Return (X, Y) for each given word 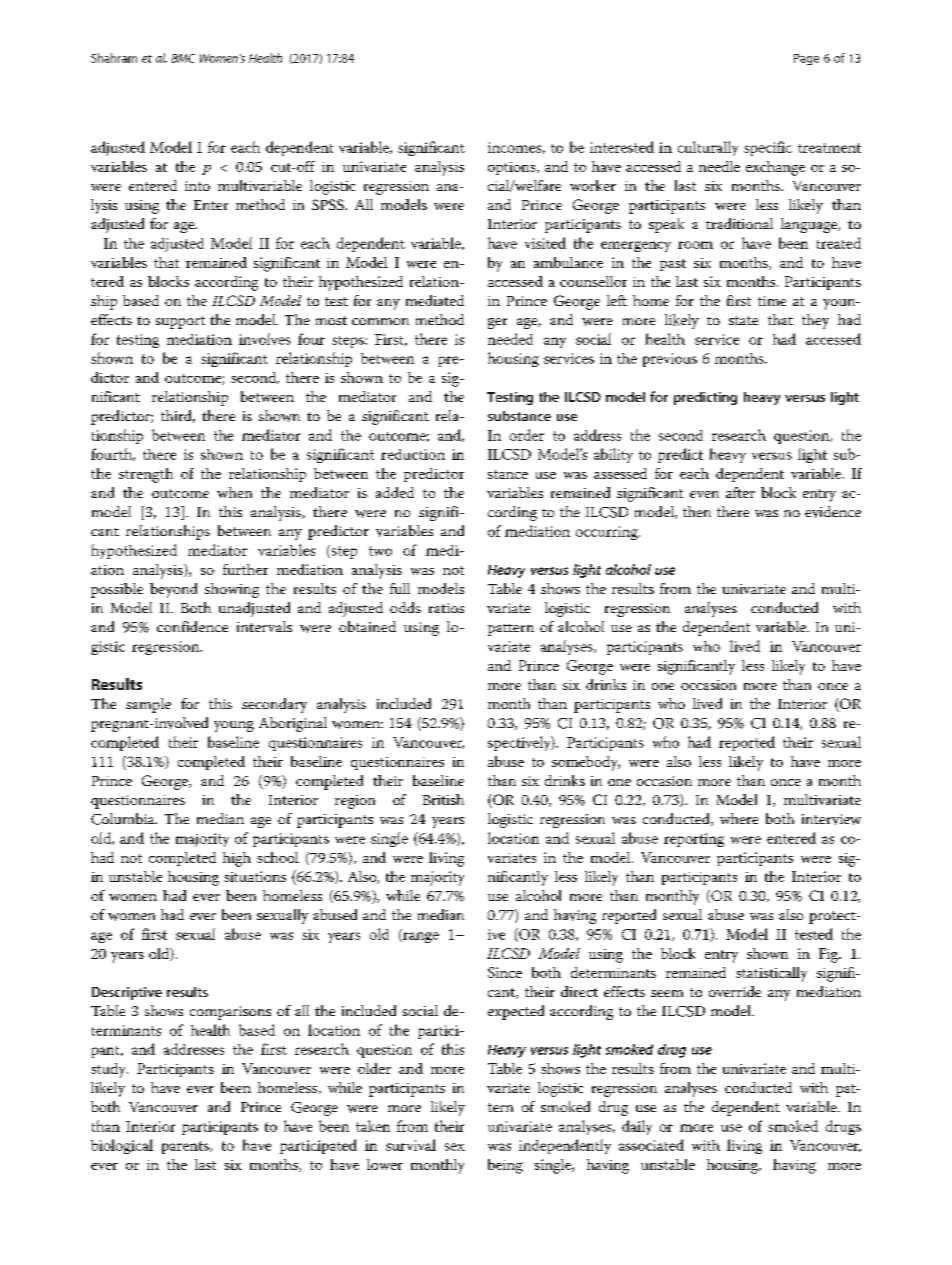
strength (146, 475)
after (740, 492)
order (527, 435)
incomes (514, 147)
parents (186, 1147)
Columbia (124, 819)
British (443, 799)
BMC (183, 58)
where (739, 818)
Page (806, 59)
